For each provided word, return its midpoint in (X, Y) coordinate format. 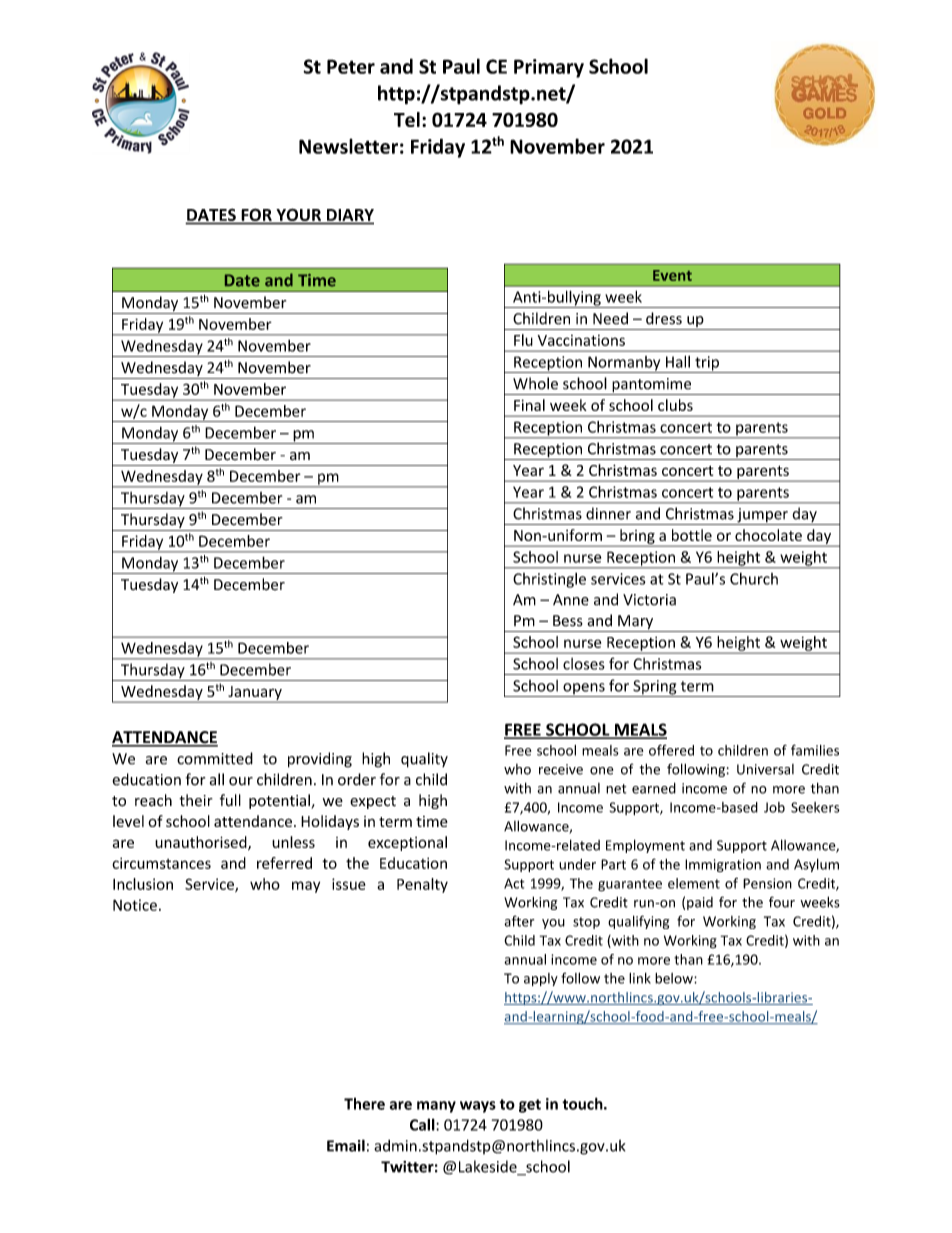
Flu (523, 340)
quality (424, 760)
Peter (351, 66)
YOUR (298, 216)
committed (215, 758)
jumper (762, 516)
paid (700, 903)
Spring (655, 688)
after (519, 921)
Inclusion (143, 884)
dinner (608, 513)
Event (672, 275)
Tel (407, 119)
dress (664, 318)
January (255, 694)
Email (346, 1145)
